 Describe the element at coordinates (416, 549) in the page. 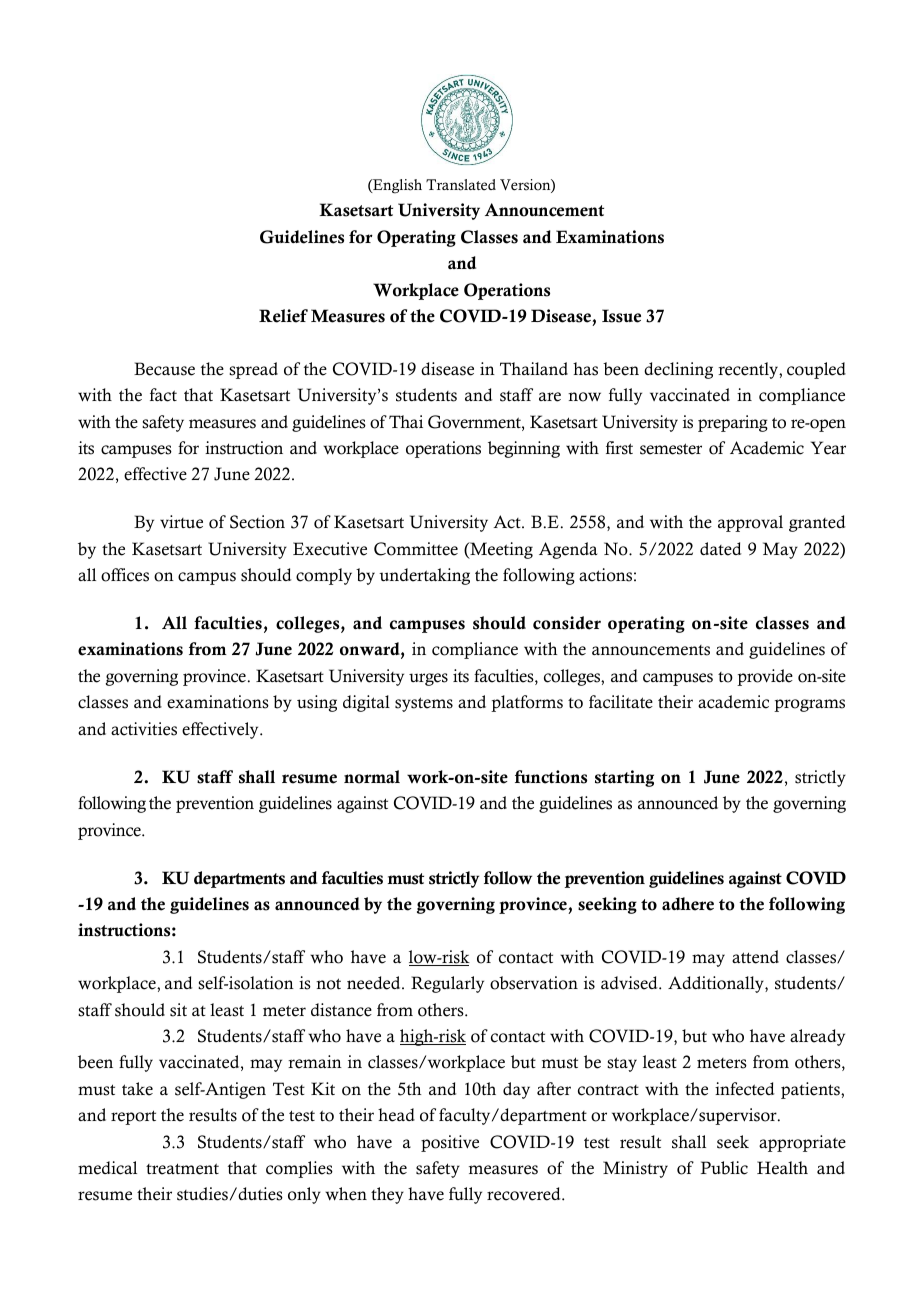

I see `Committee` at that location.
